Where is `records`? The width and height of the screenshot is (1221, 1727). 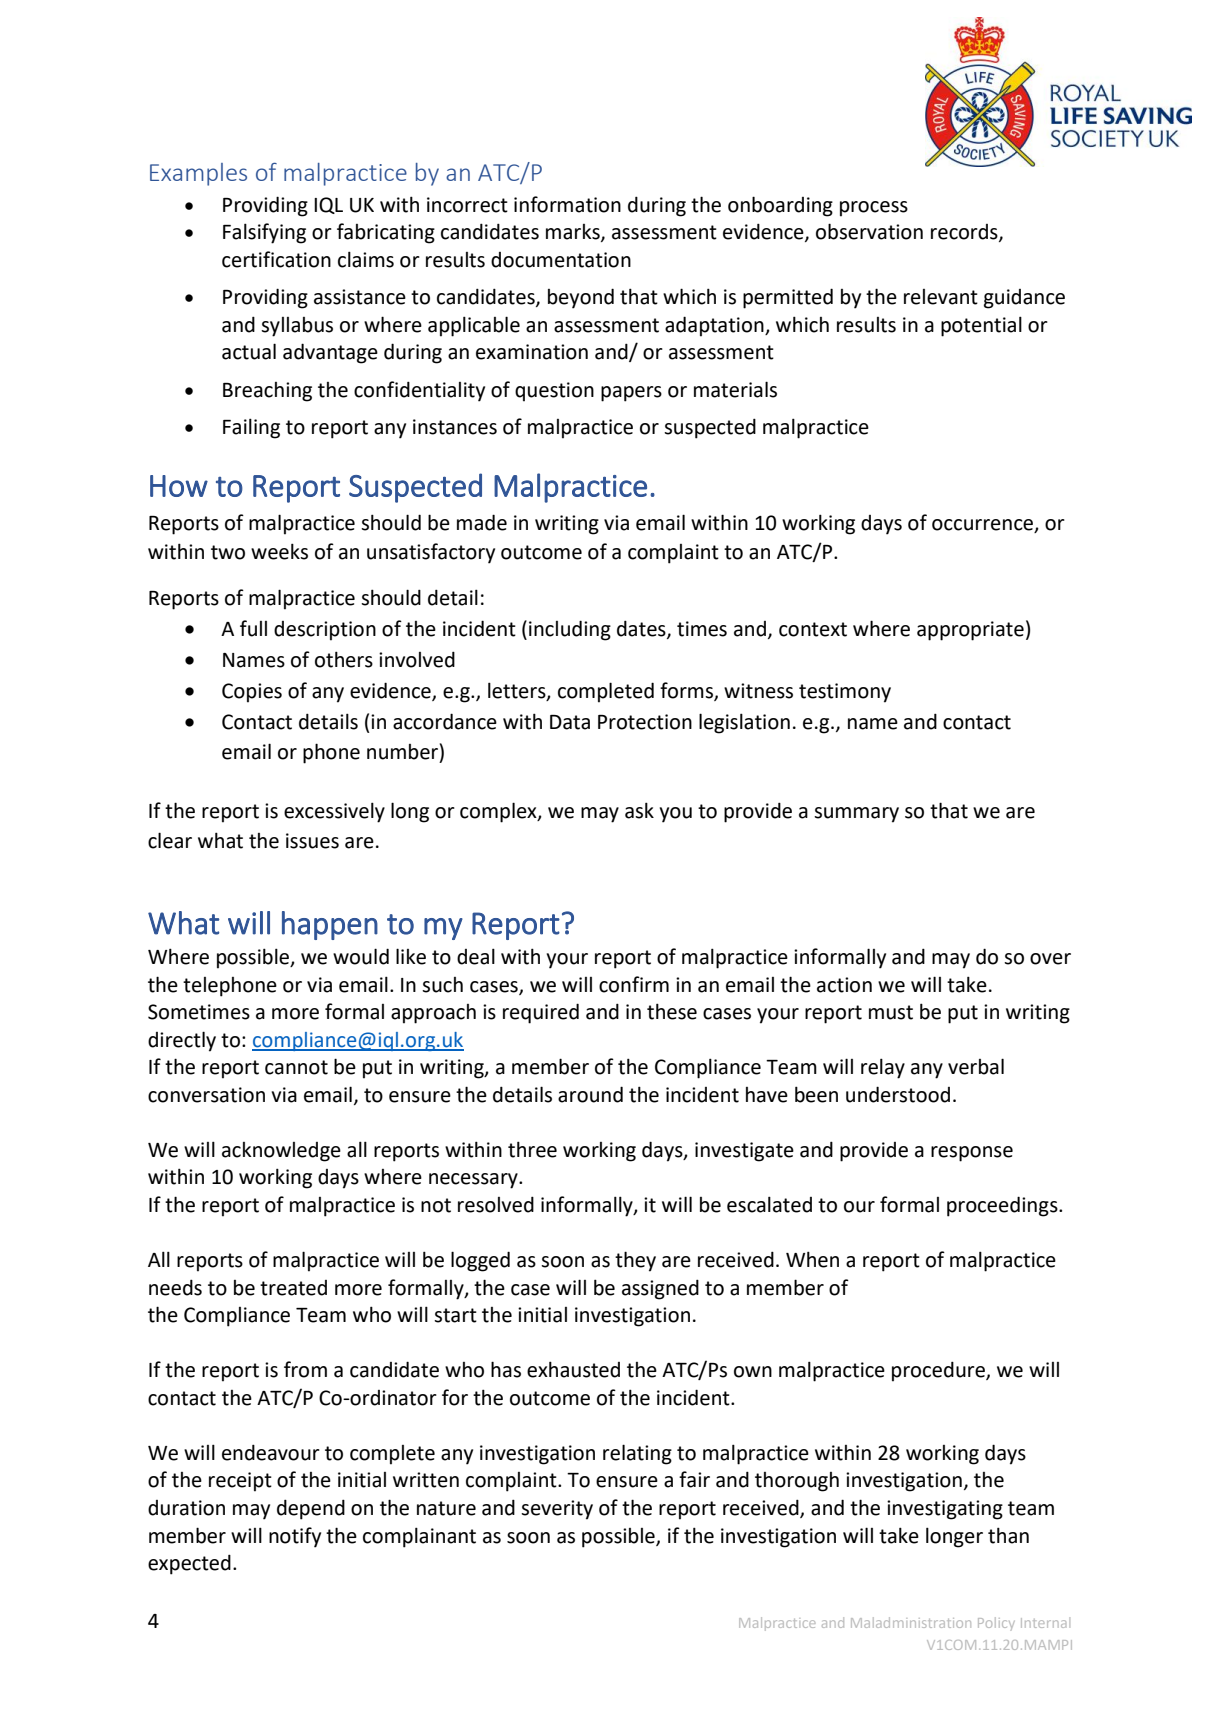 records is located at coordinates (965, 233).
